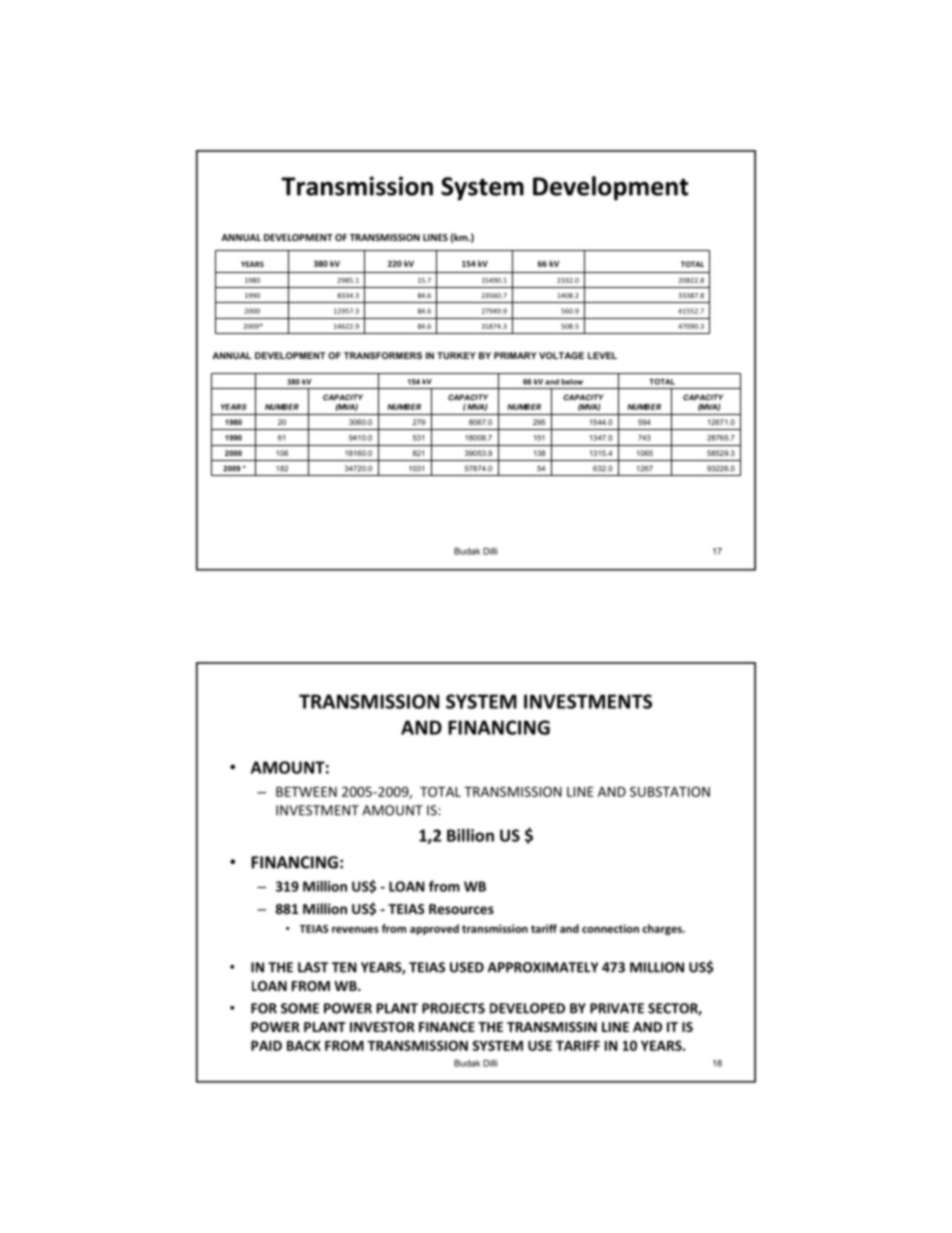 The height and width of the screenshot is (1233, 952). I want to click on TRANSFORMERS, so click(383, 355).
